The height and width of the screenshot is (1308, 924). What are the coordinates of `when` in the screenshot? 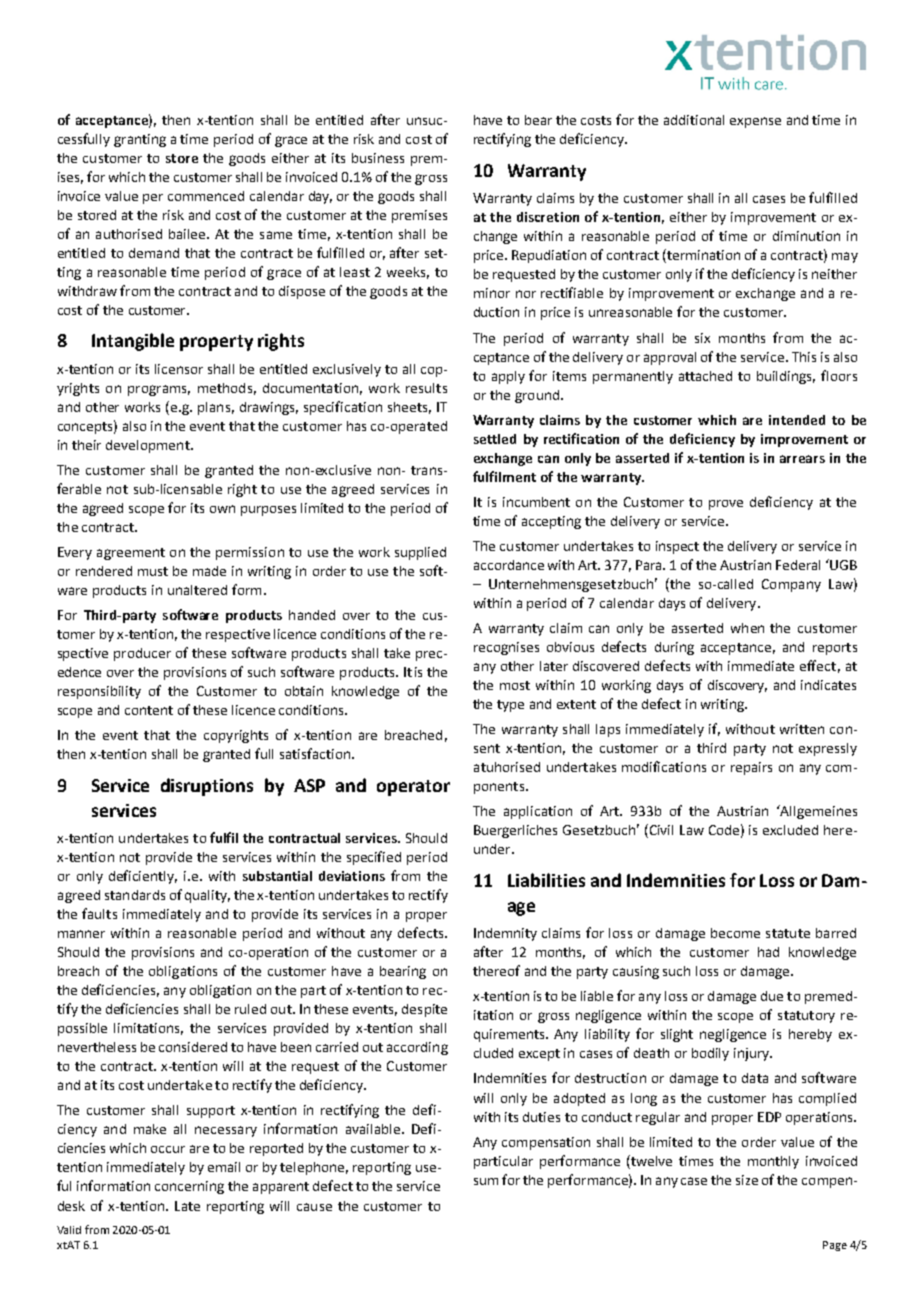 It's located at (747, 628).
